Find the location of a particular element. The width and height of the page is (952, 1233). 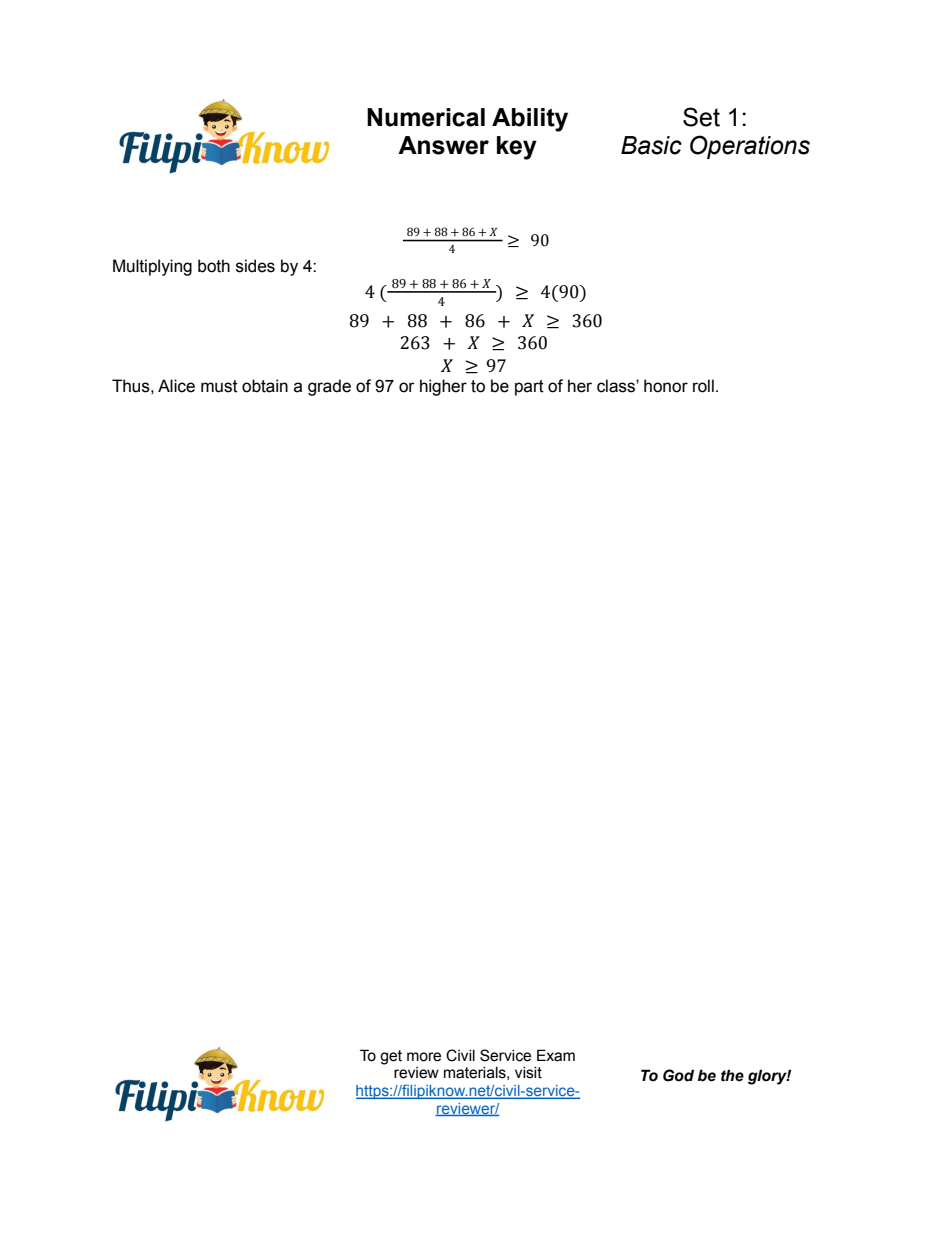

more is located at coordinates (424, 1057).
